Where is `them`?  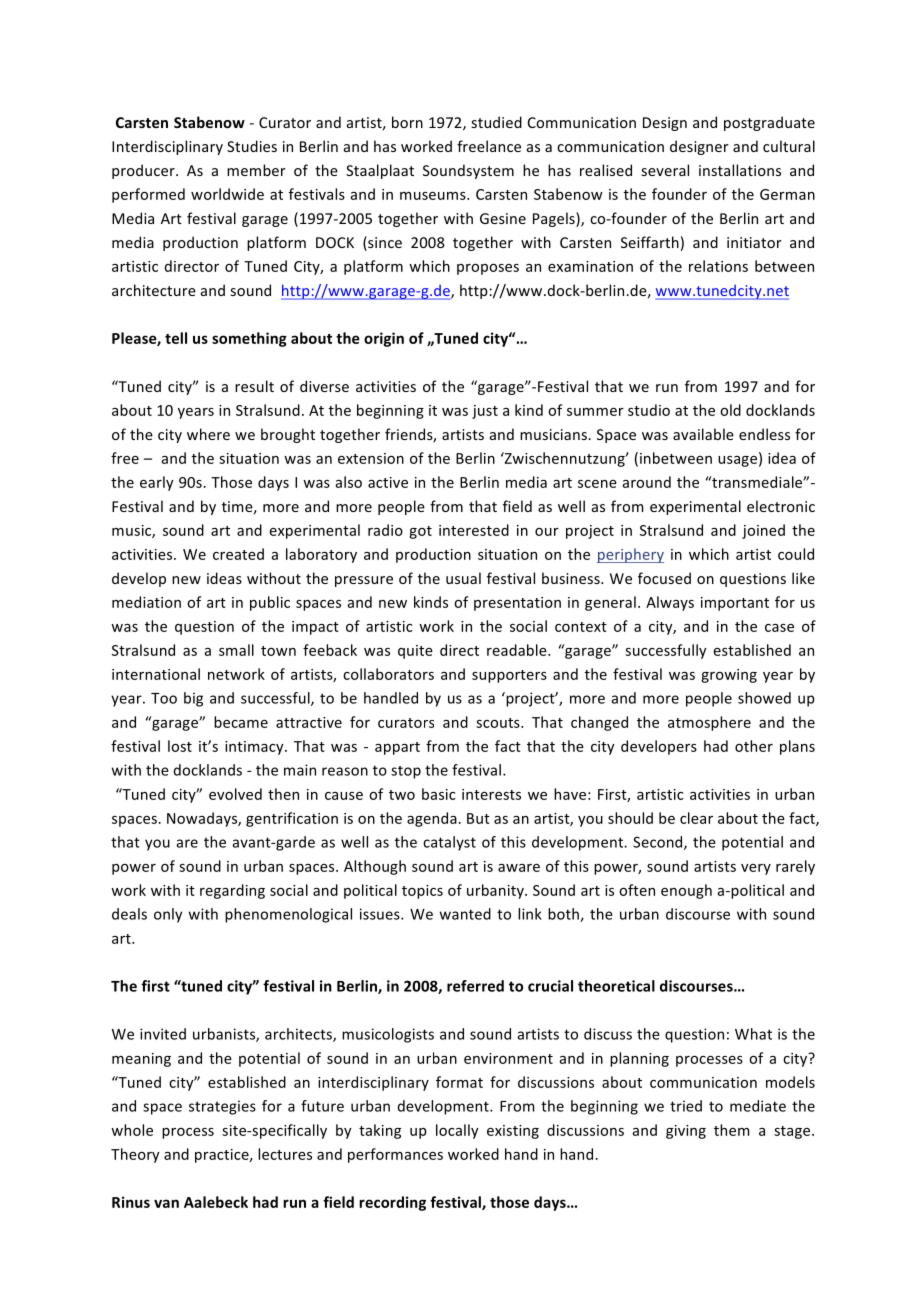
them is located at coordinates (731, 1130).
